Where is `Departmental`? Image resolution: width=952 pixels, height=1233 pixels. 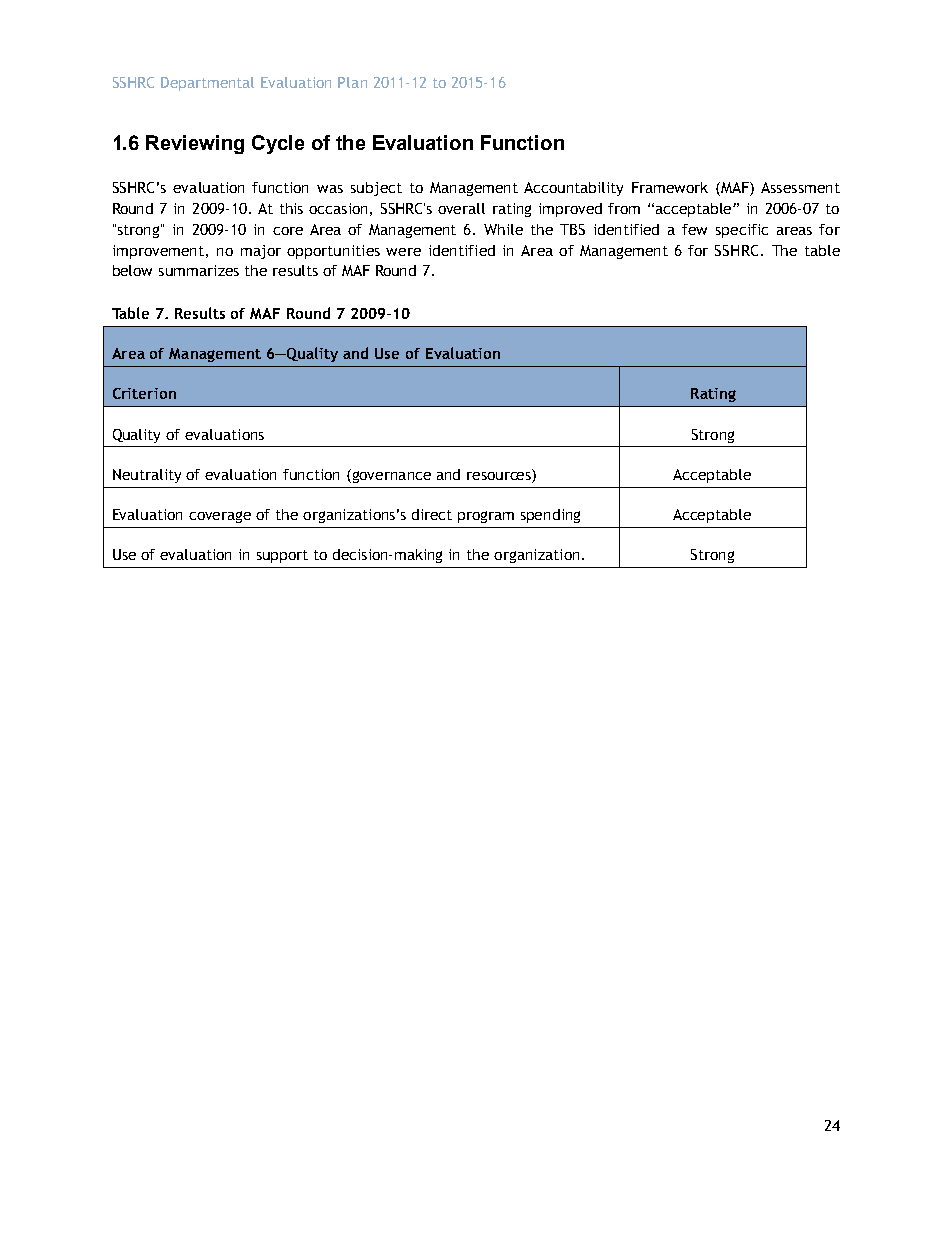
Departmental is located at coordinates (207, 84).
